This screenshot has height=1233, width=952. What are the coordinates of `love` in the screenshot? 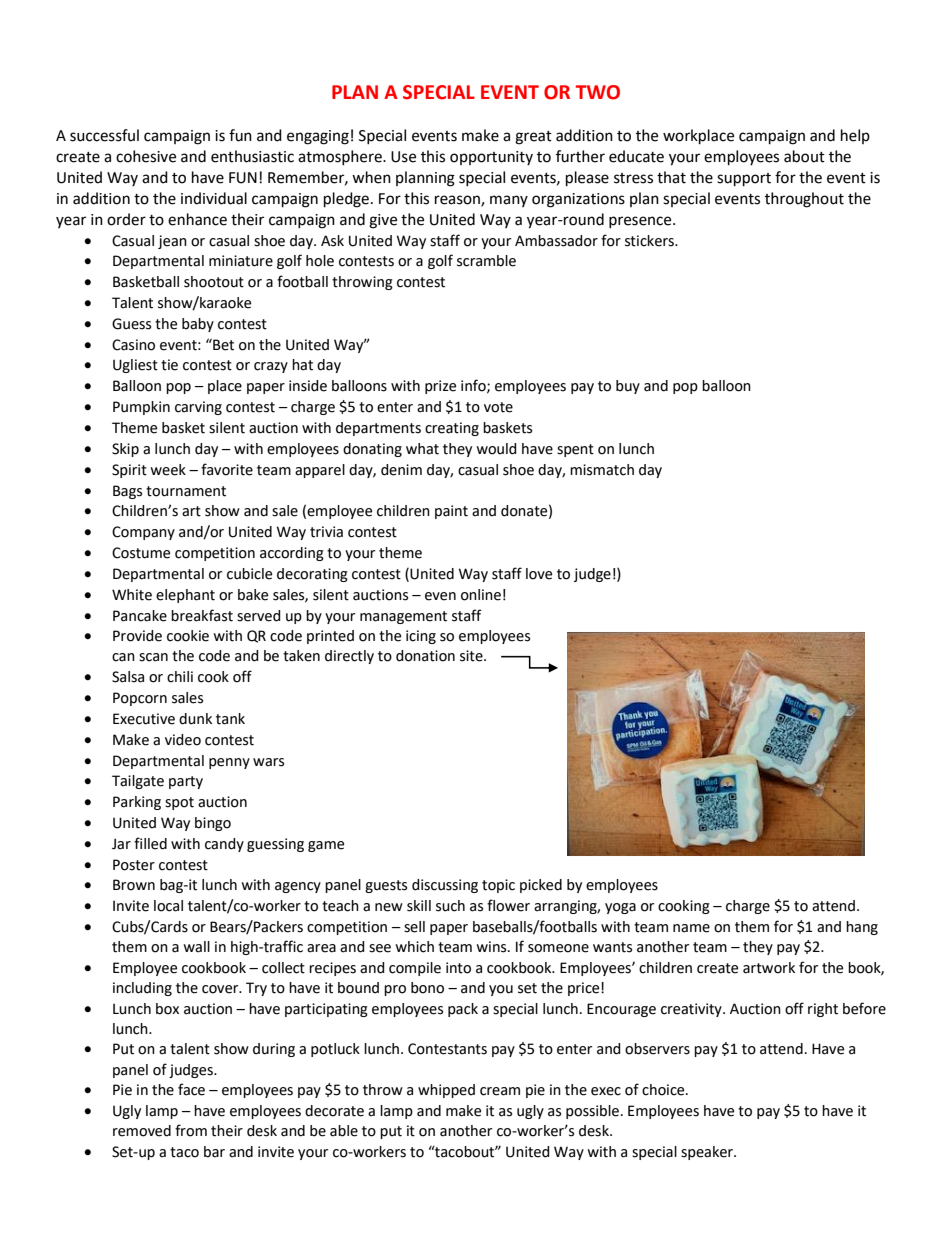 It's located at (539, 574).
